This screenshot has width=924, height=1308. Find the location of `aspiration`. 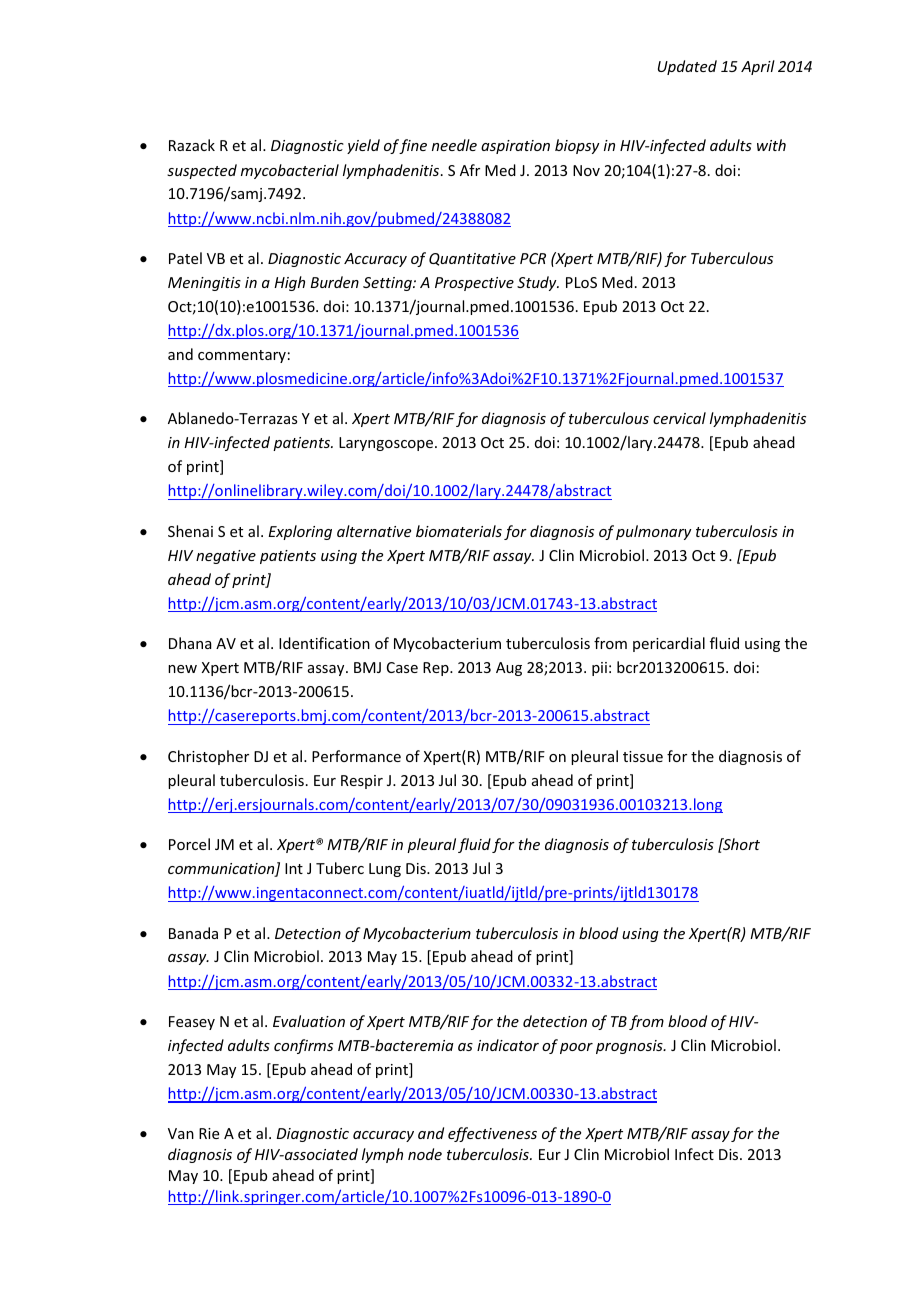

aspiration is located at coordinates (515, 147).
